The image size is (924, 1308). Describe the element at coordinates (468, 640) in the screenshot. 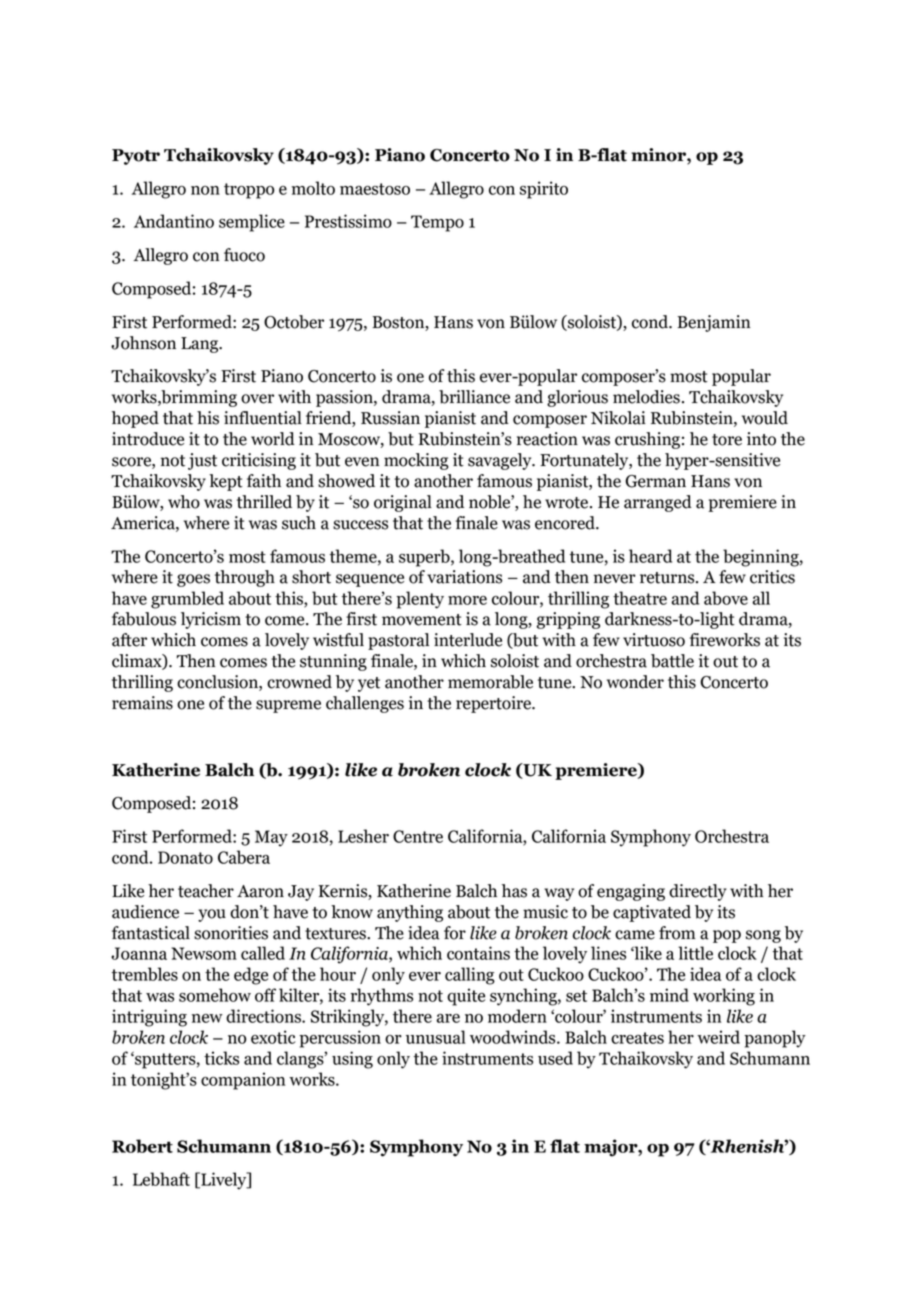

I see `interlude` at that location.
